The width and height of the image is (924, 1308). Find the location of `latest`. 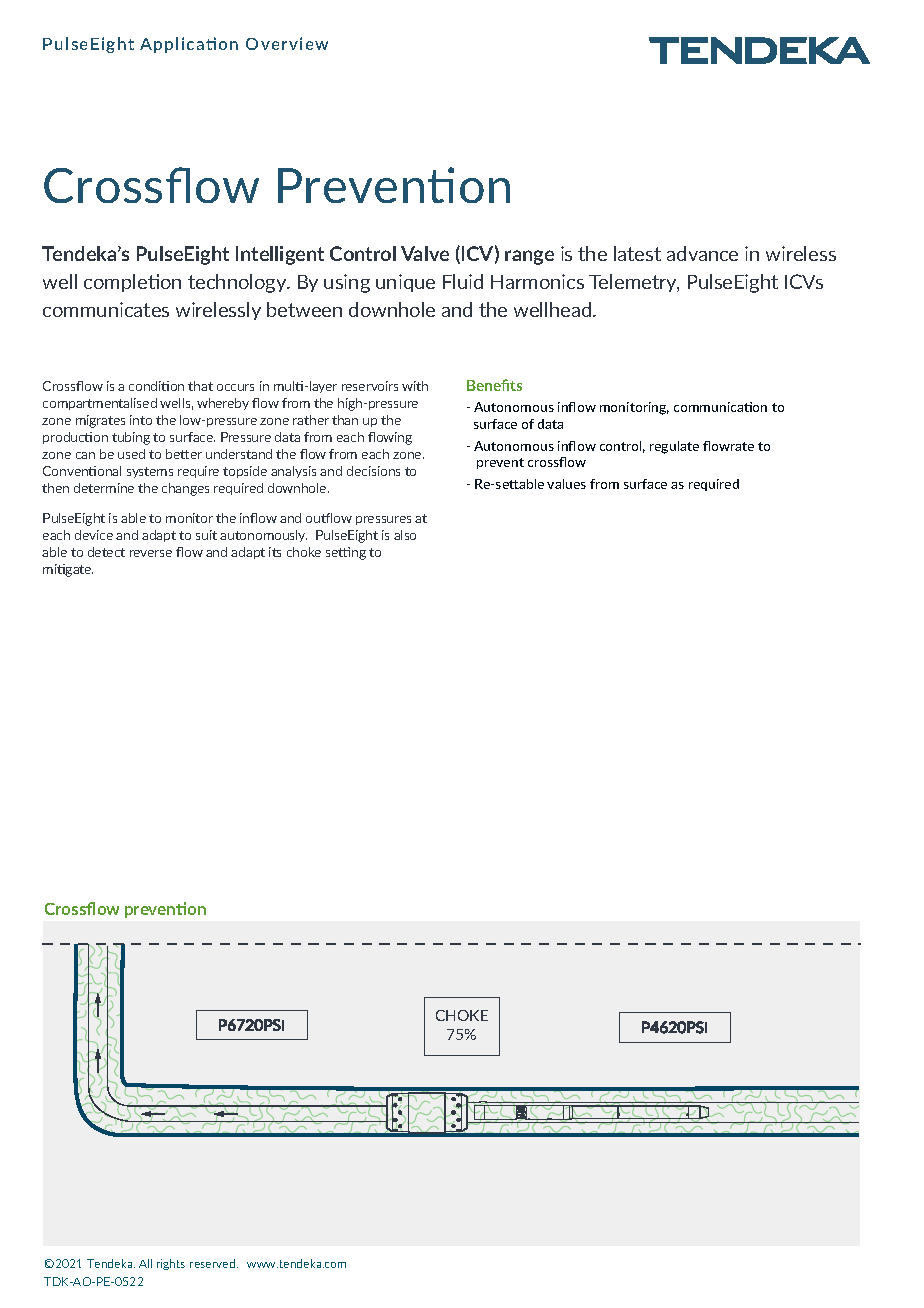

latest is located at coordinates (637, 253).
